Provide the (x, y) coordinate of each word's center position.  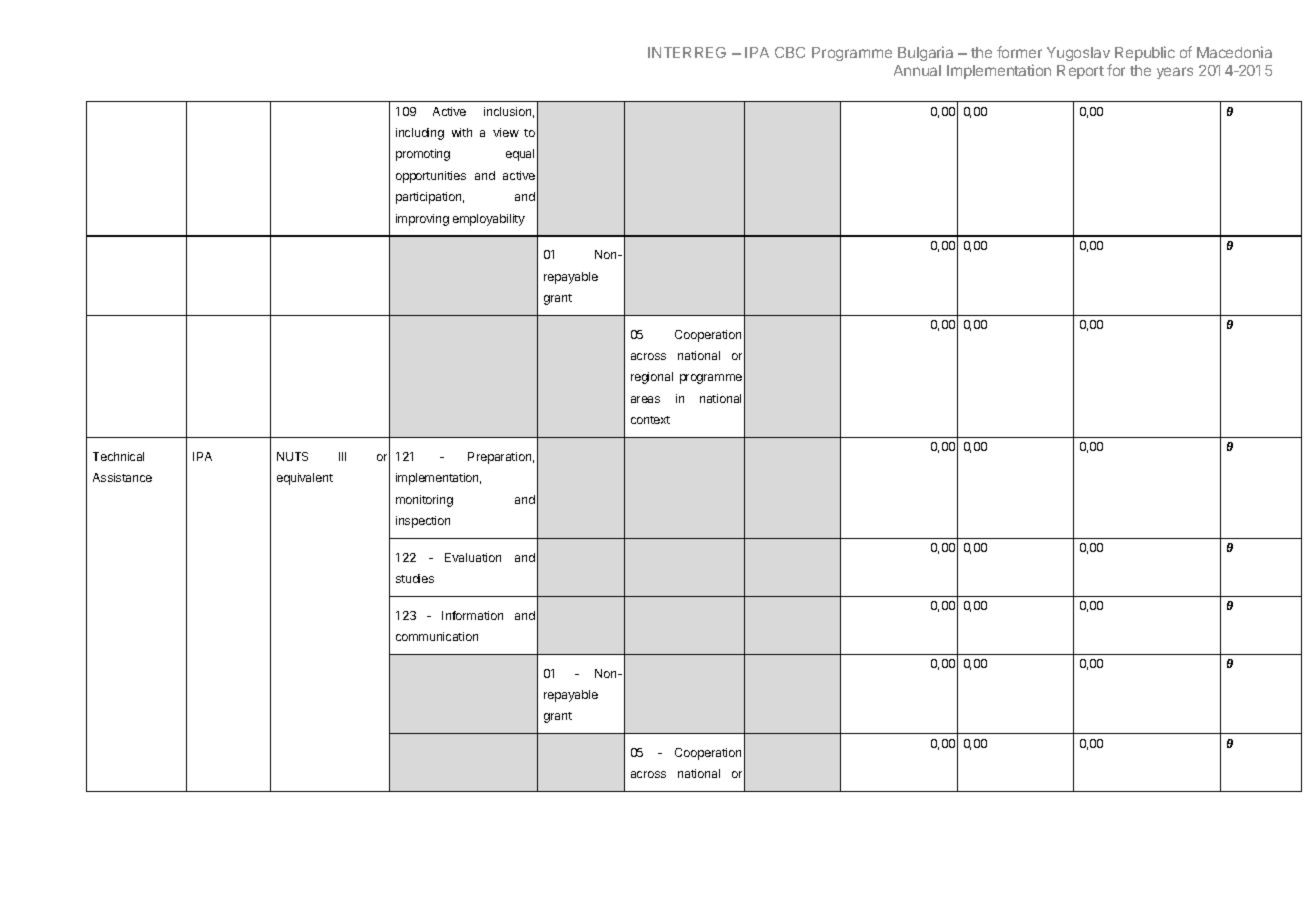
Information (472, 615)
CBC (790, 52)
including (420, 134)
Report (1080, 72)
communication (437, 636)
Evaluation (473, 557)
